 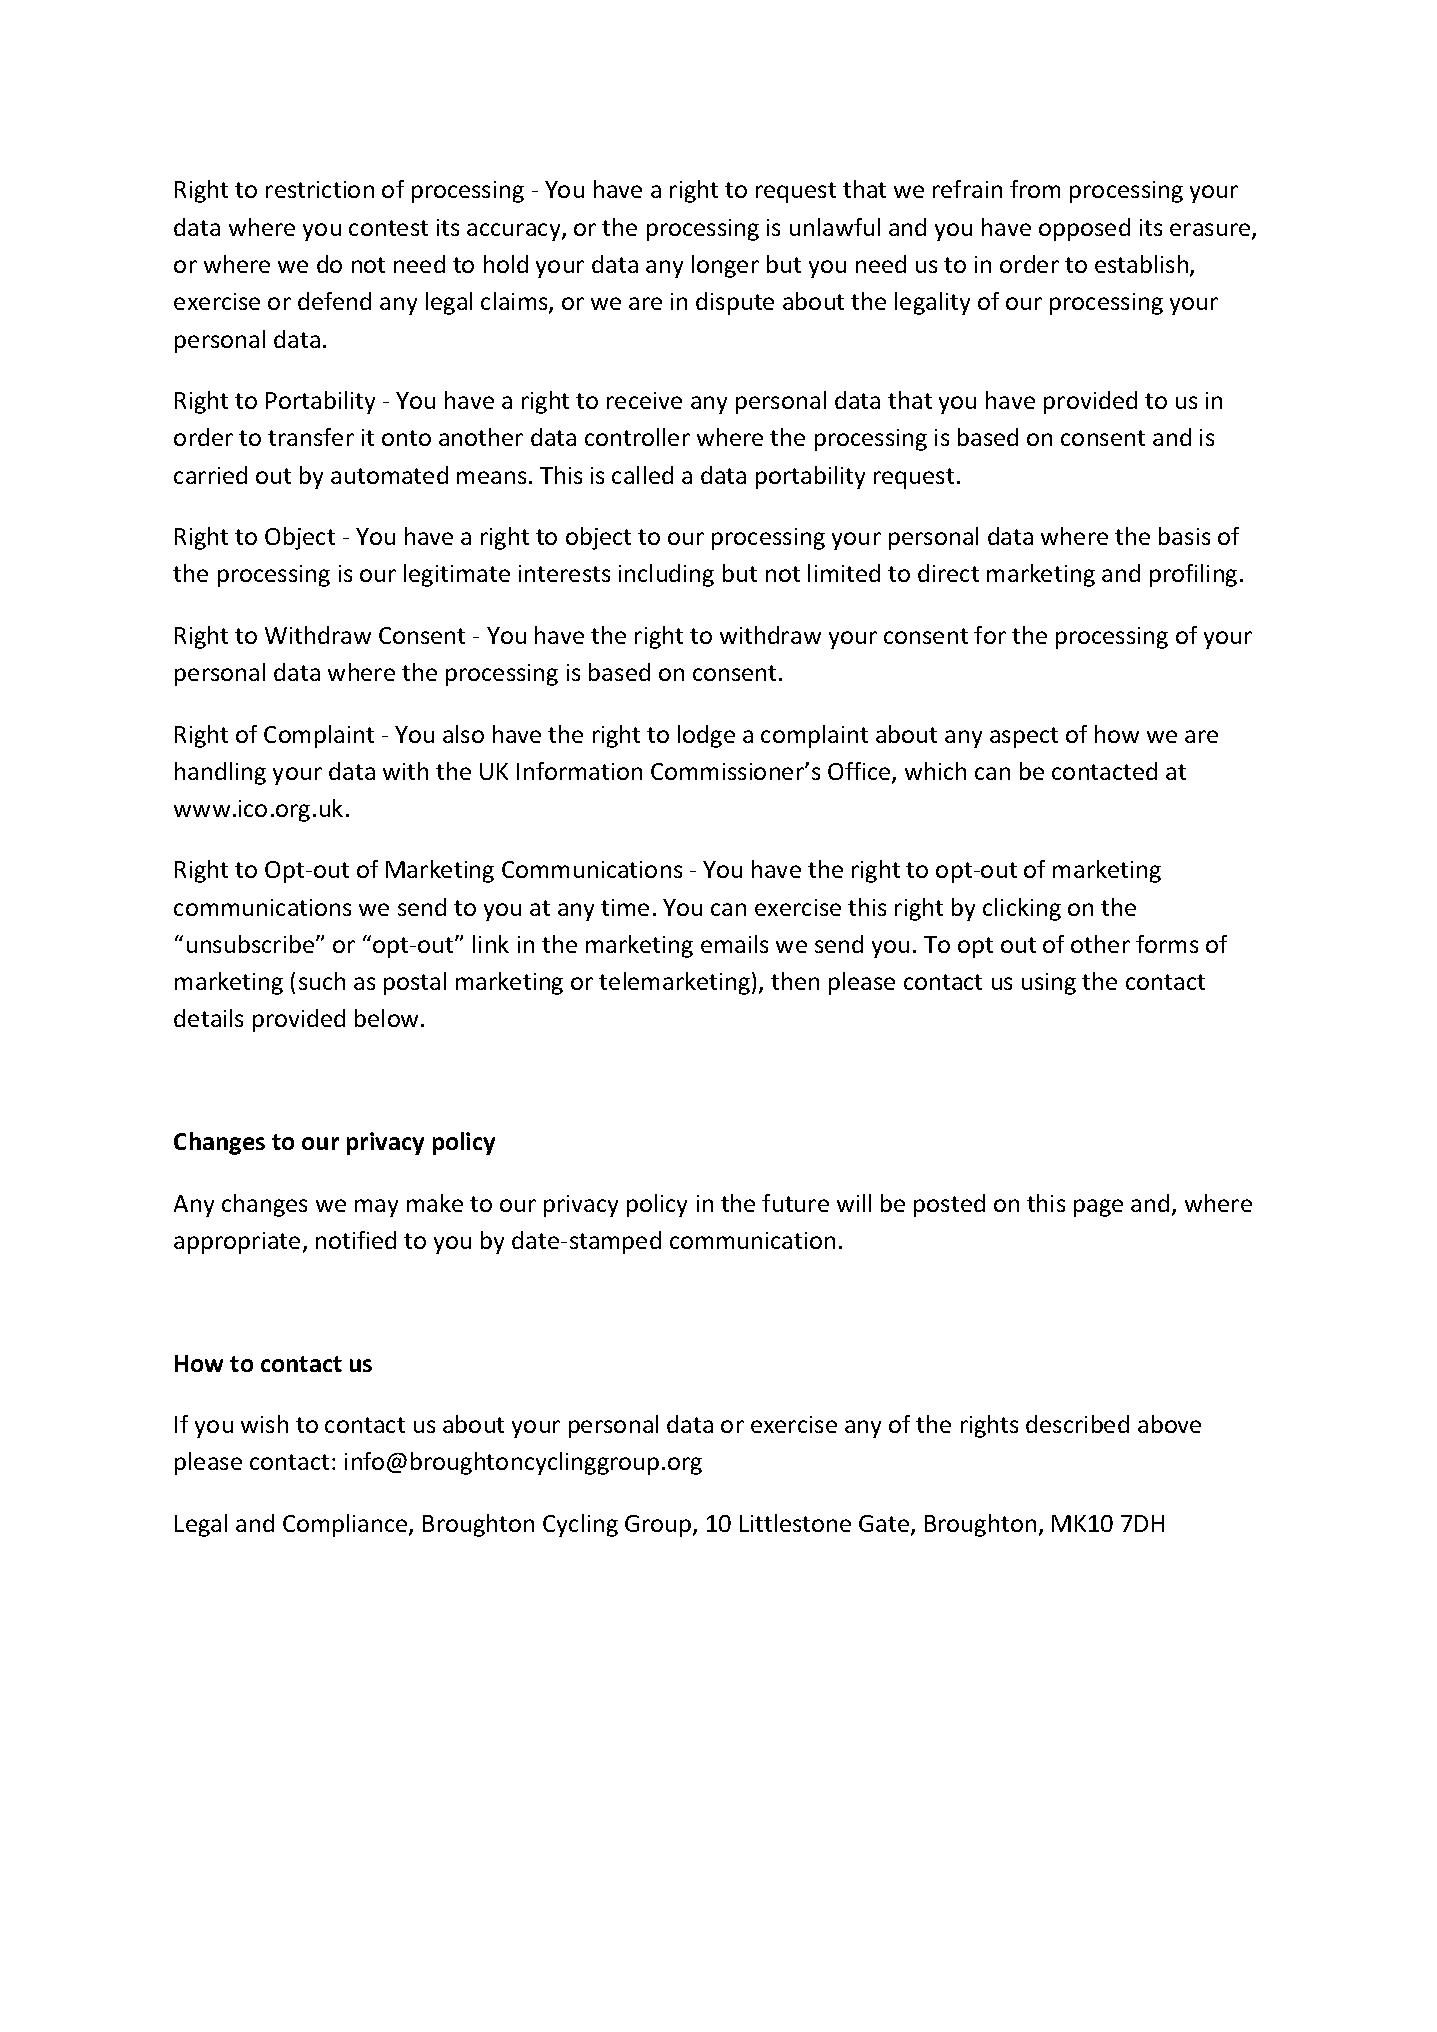 I want to click on contest, so click(x=388, y=228).
